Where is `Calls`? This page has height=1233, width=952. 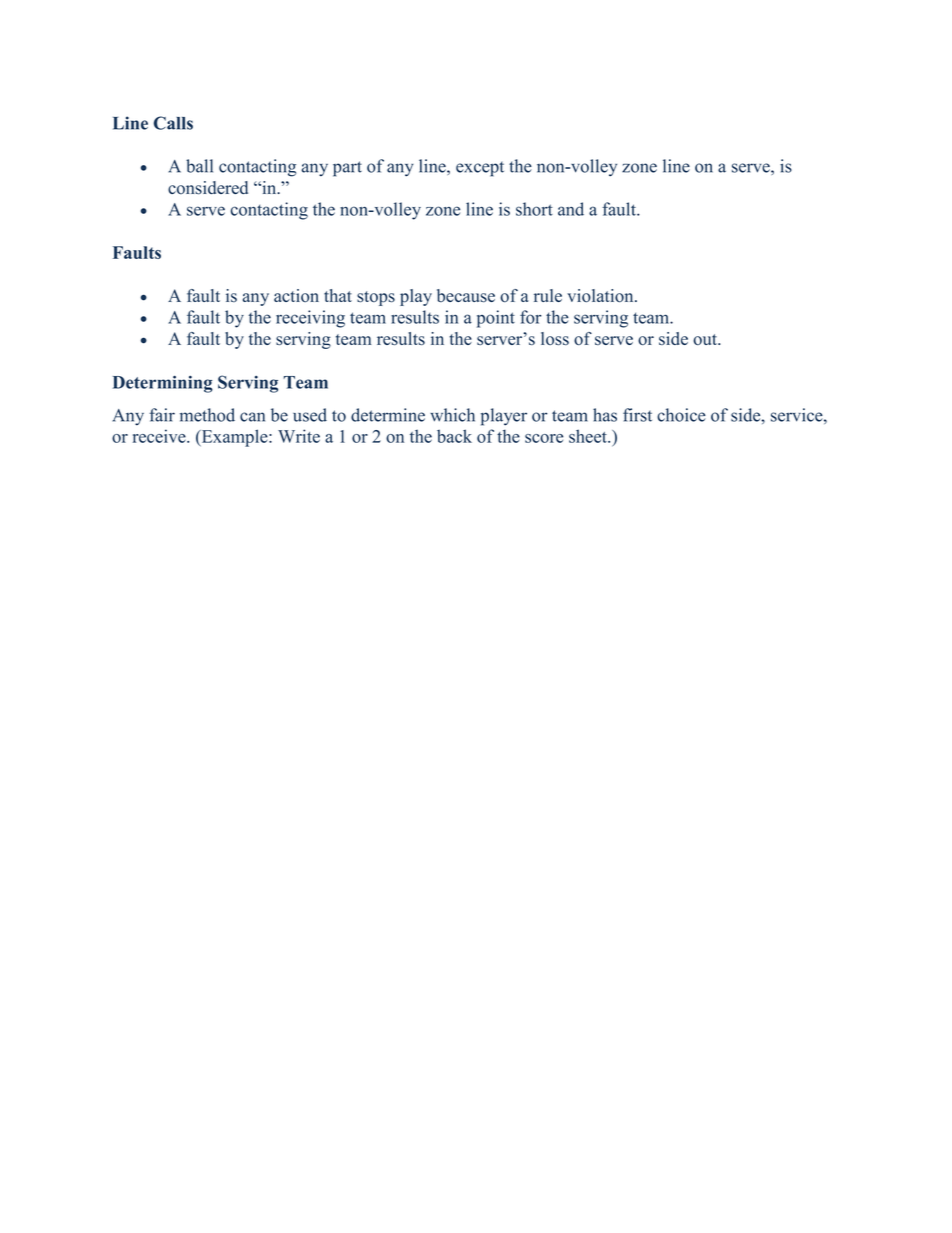 Calls is located at coordinates (173, 123).
